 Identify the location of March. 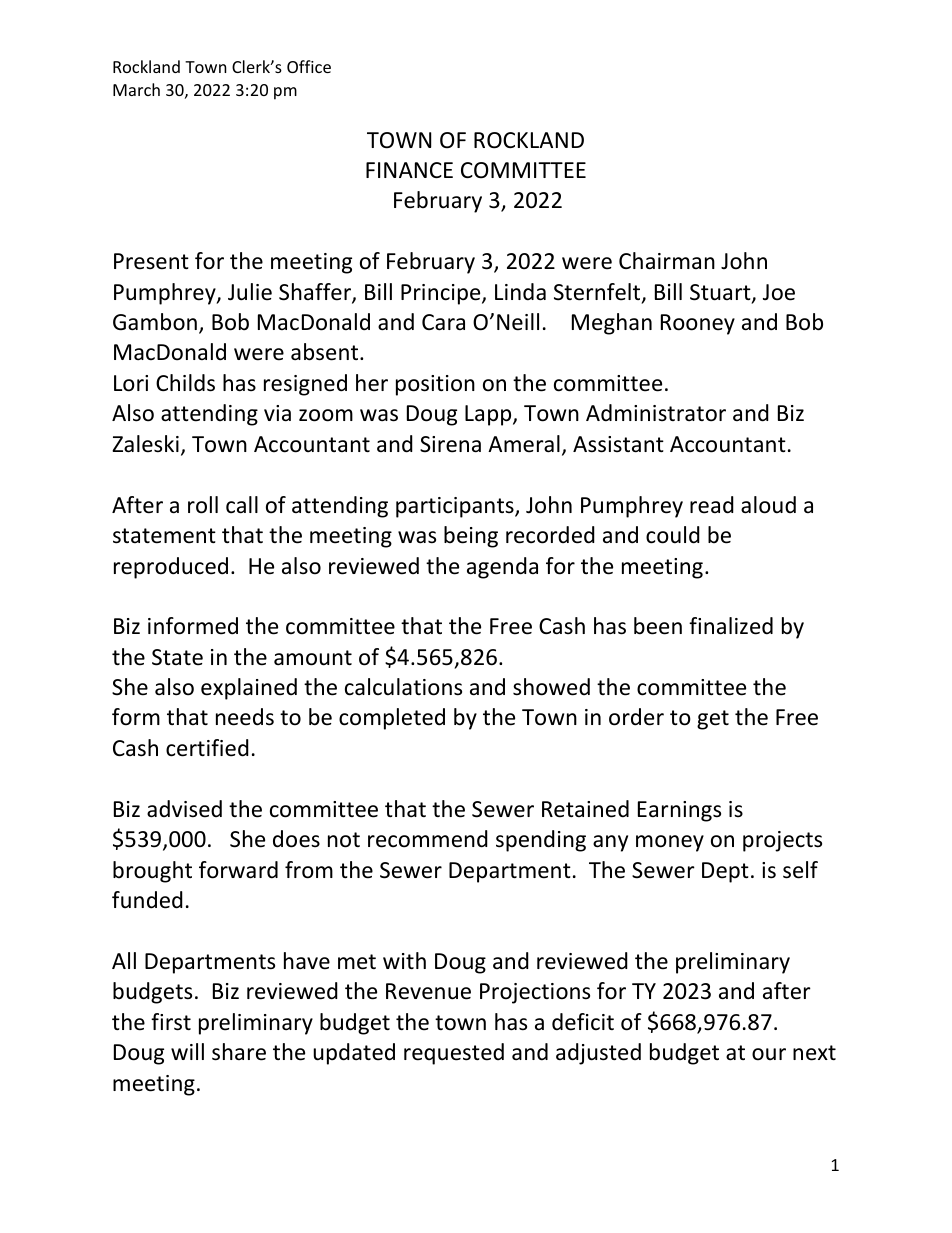
(136, 89).
